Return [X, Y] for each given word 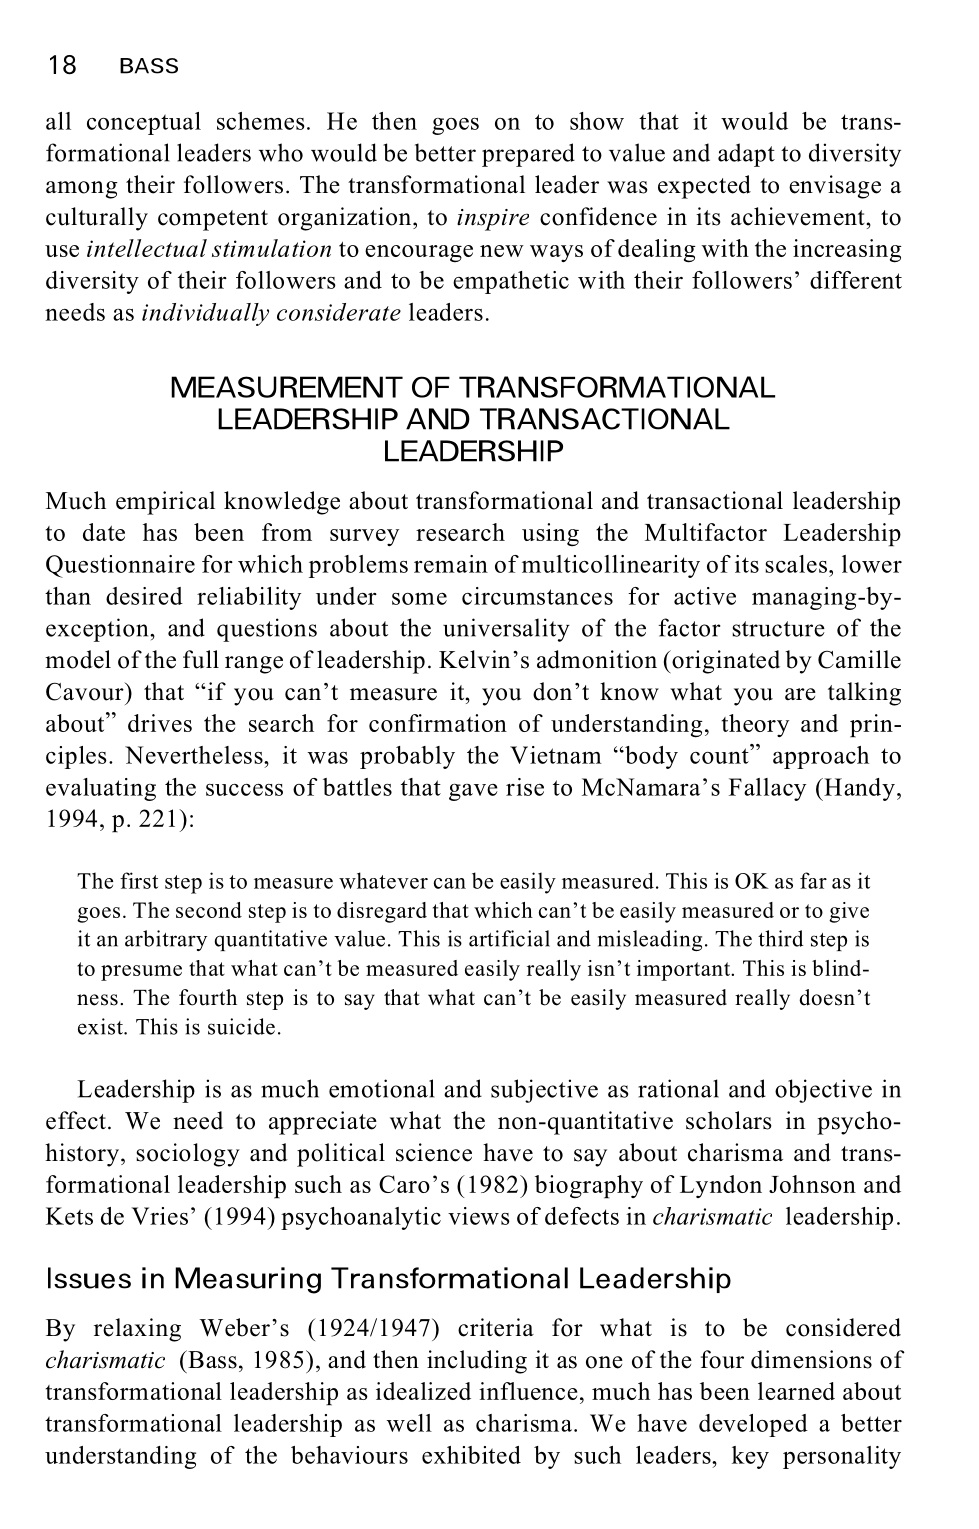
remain [451, 564]
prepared [528, 155]
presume [141, 973]
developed [753, 1425]
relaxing [137, 1330]
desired [144, 596]
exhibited [471, 1455]
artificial [509, 938]
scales [797, 564]
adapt [746, 155]
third [780, 938]
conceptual [144, 123]
